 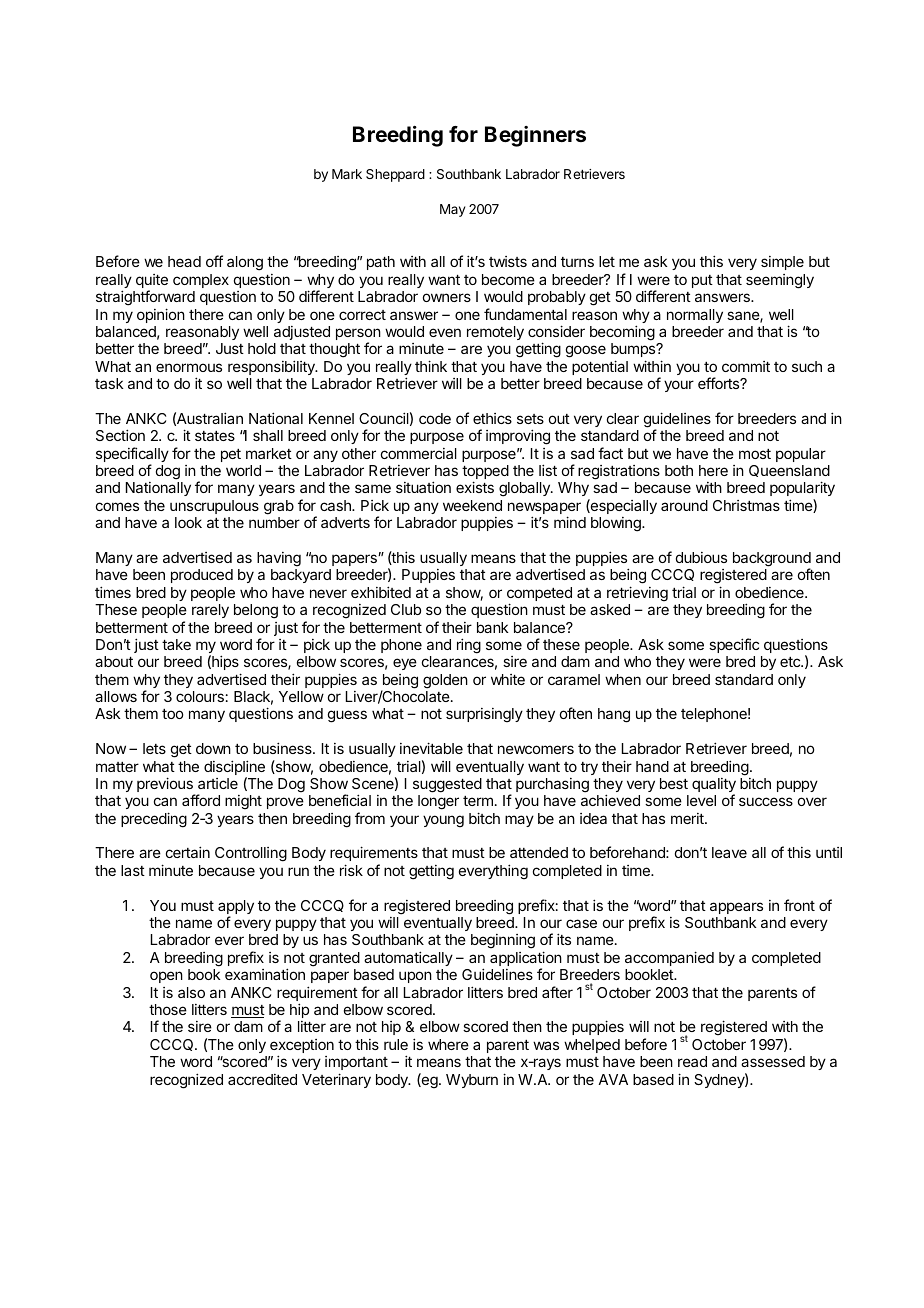 What do you see at coordinates (395, 175) in the image?
I see `Sheppard` at bounding box center [395, 175].
